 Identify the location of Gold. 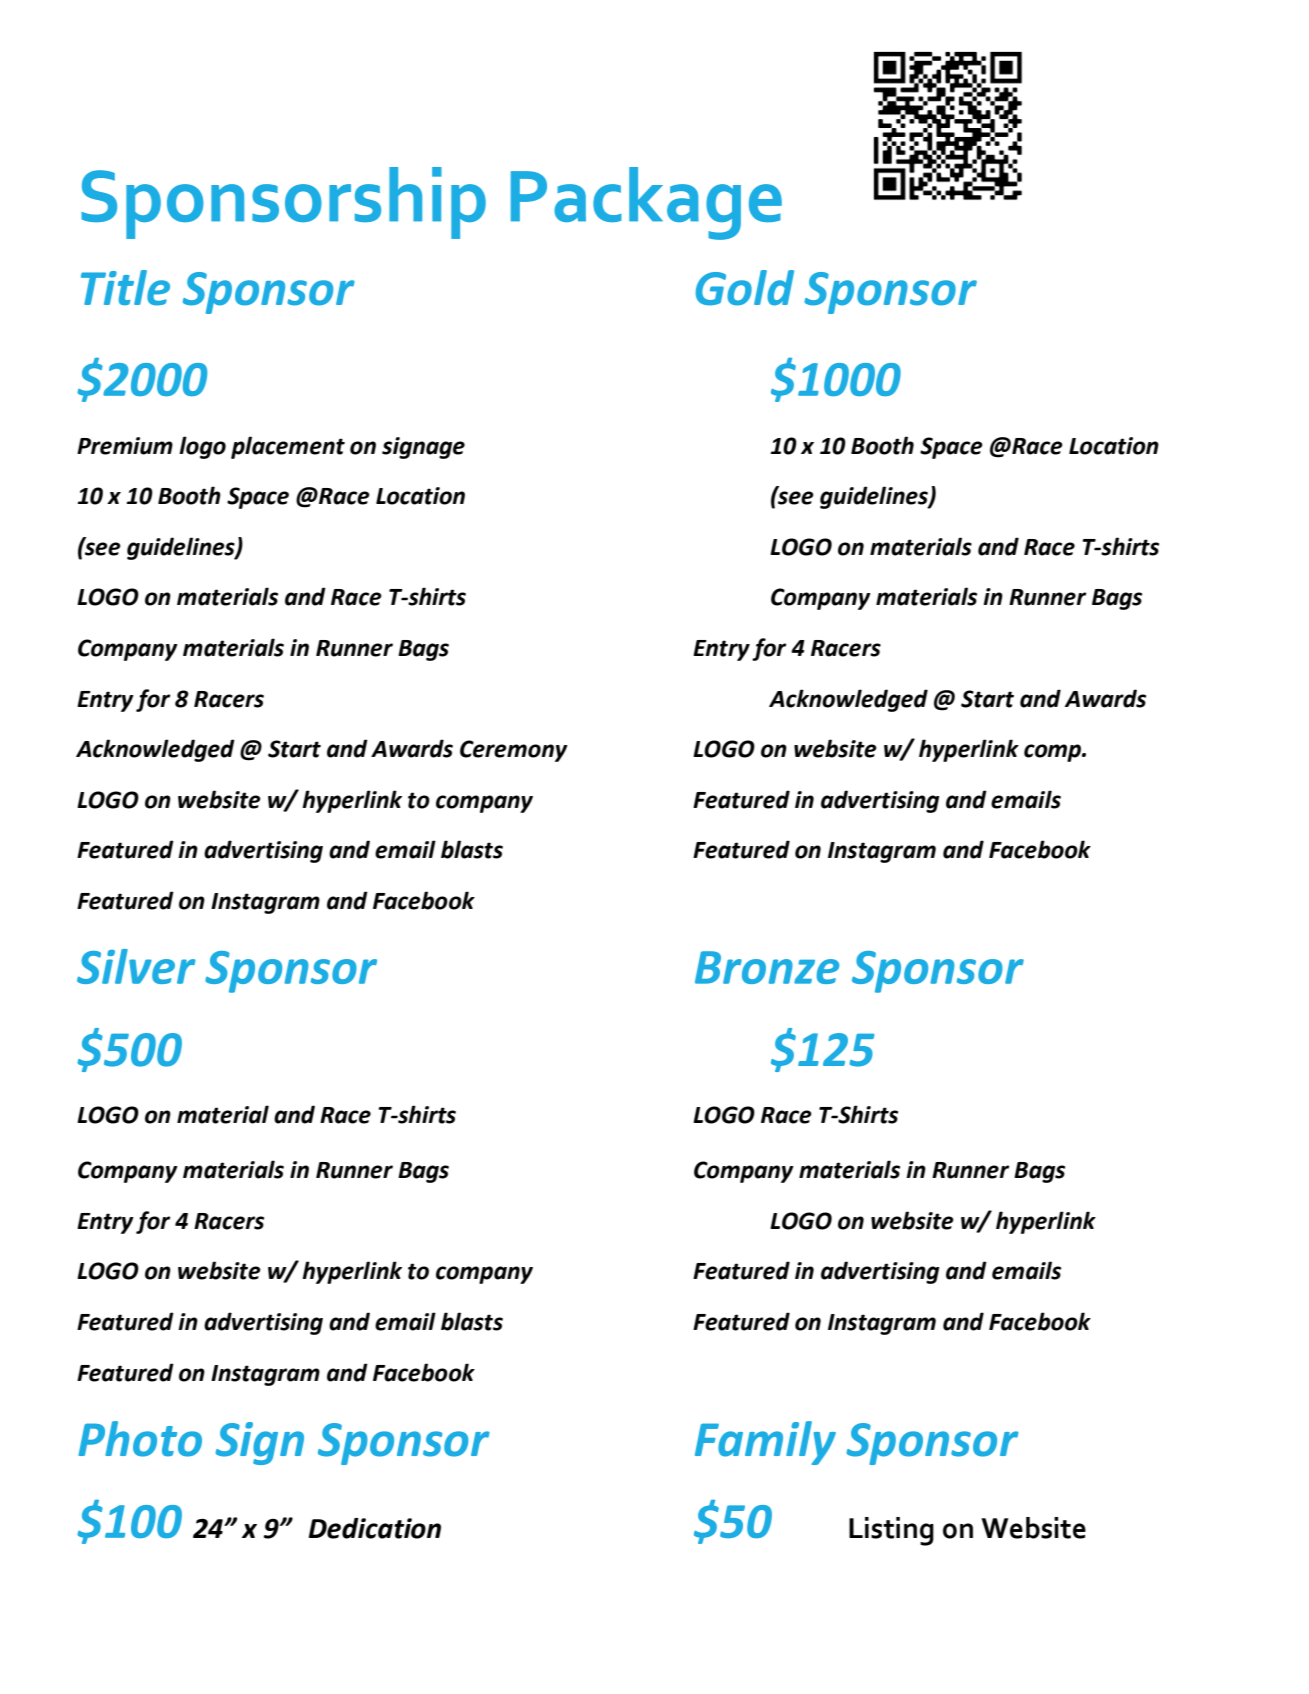
(745, 288).
